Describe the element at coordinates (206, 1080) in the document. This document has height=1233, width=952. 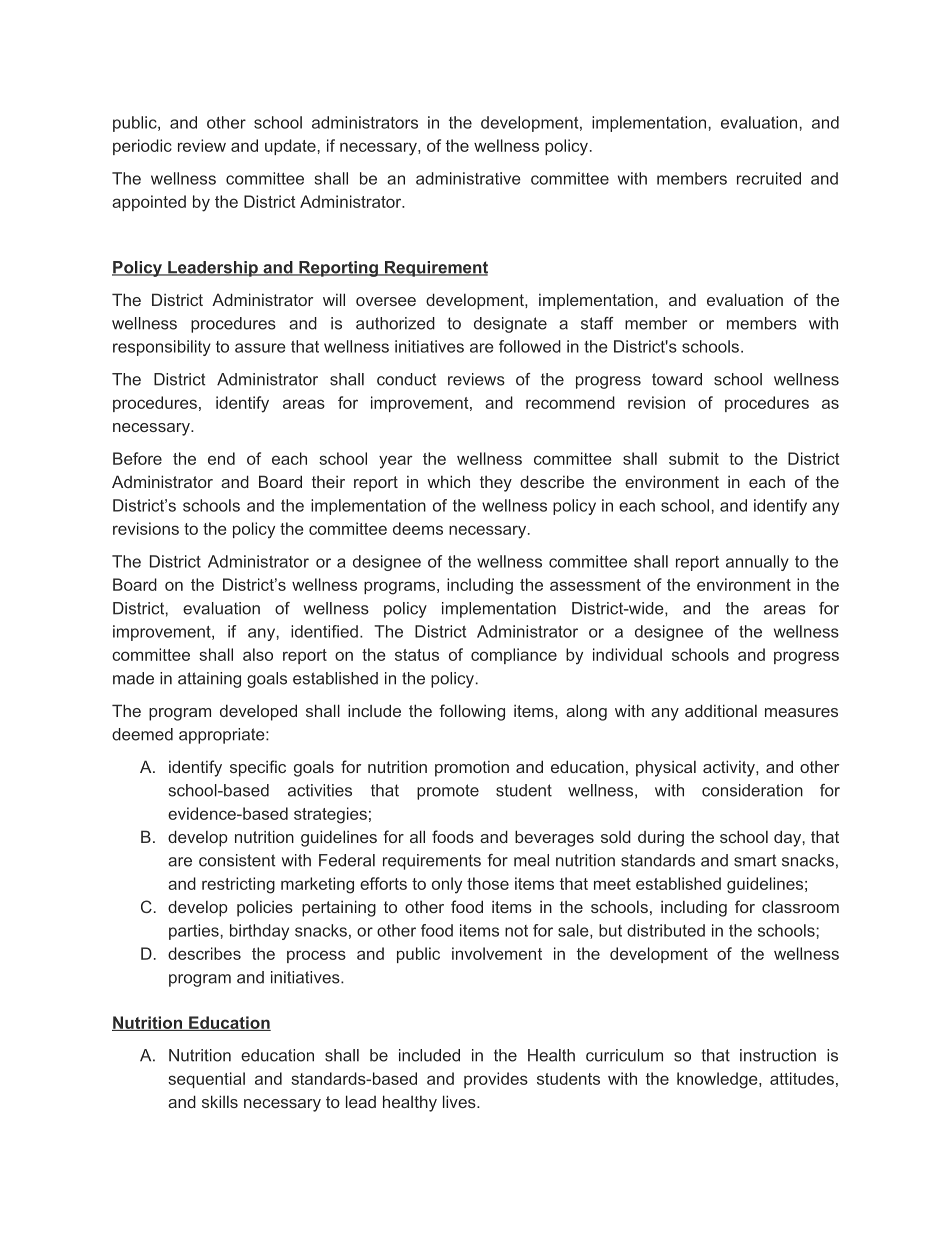
I see `sequential` at that location.
